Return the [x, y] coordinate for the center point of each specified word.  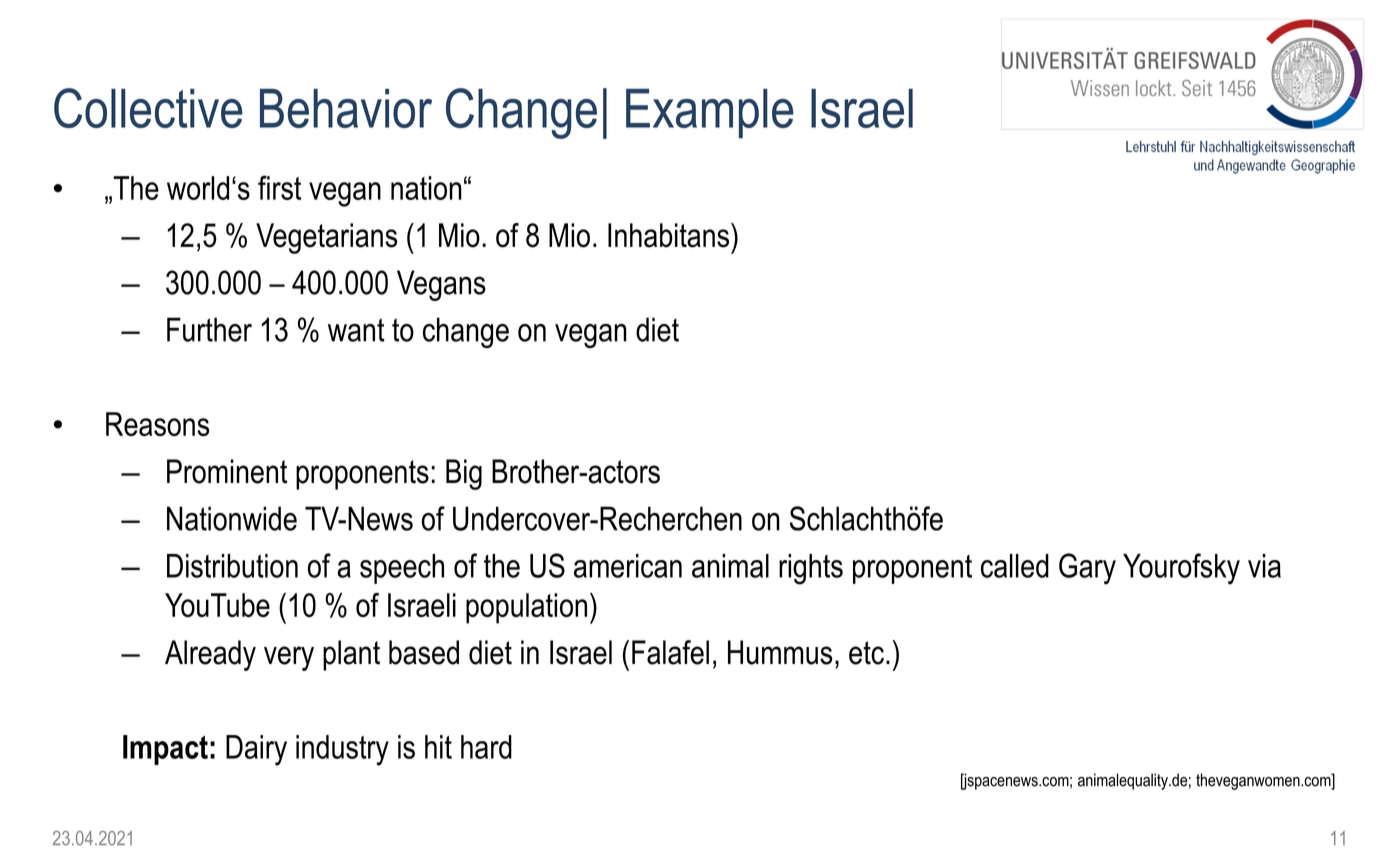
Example [710, 114]
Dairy [256, 750]
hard [486, 747]
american [628, 566]
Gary [1087, 569]
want [356, 330]
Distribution [232, 566]
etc [866, 653]
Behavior [346, 108]
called [1015, 566]
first [279, 187]
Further [209, 329]
